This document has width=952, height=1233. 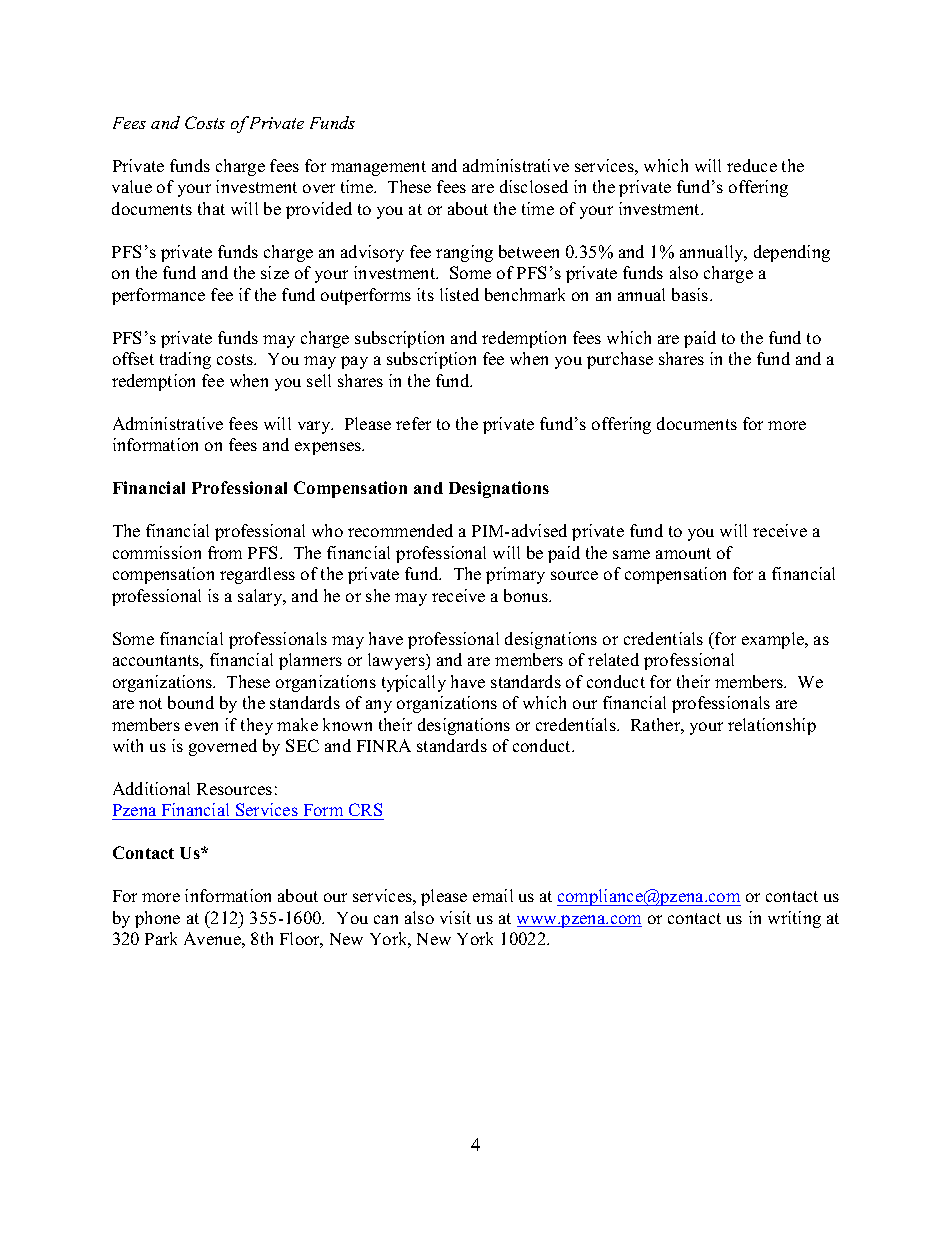 What do you see at coordinates (151, 788) in the document?
I see `Additional` at bounding box center [151, 788].
